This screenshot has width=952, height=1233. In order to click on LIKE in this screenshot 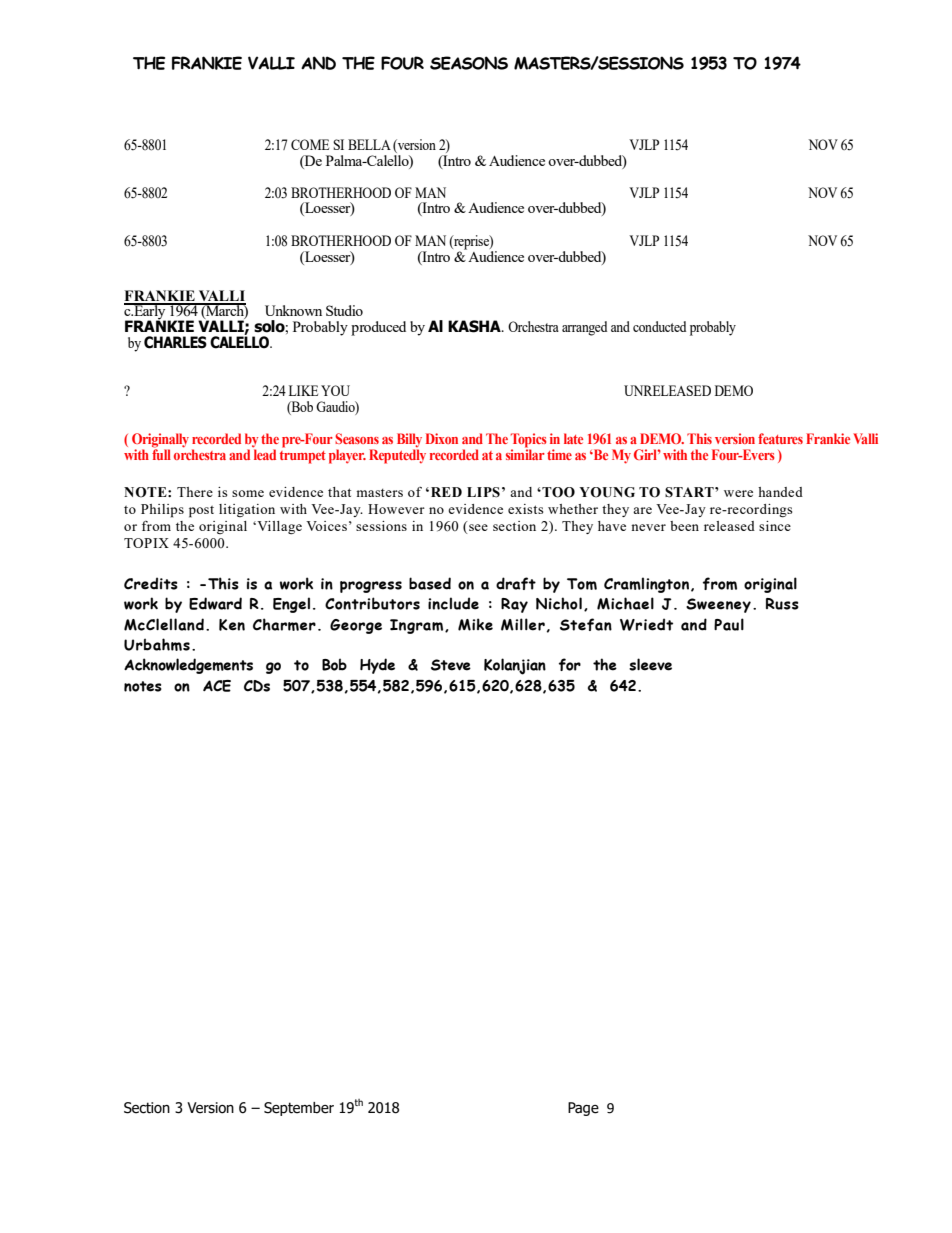, I will do `click(303, 390)`.
